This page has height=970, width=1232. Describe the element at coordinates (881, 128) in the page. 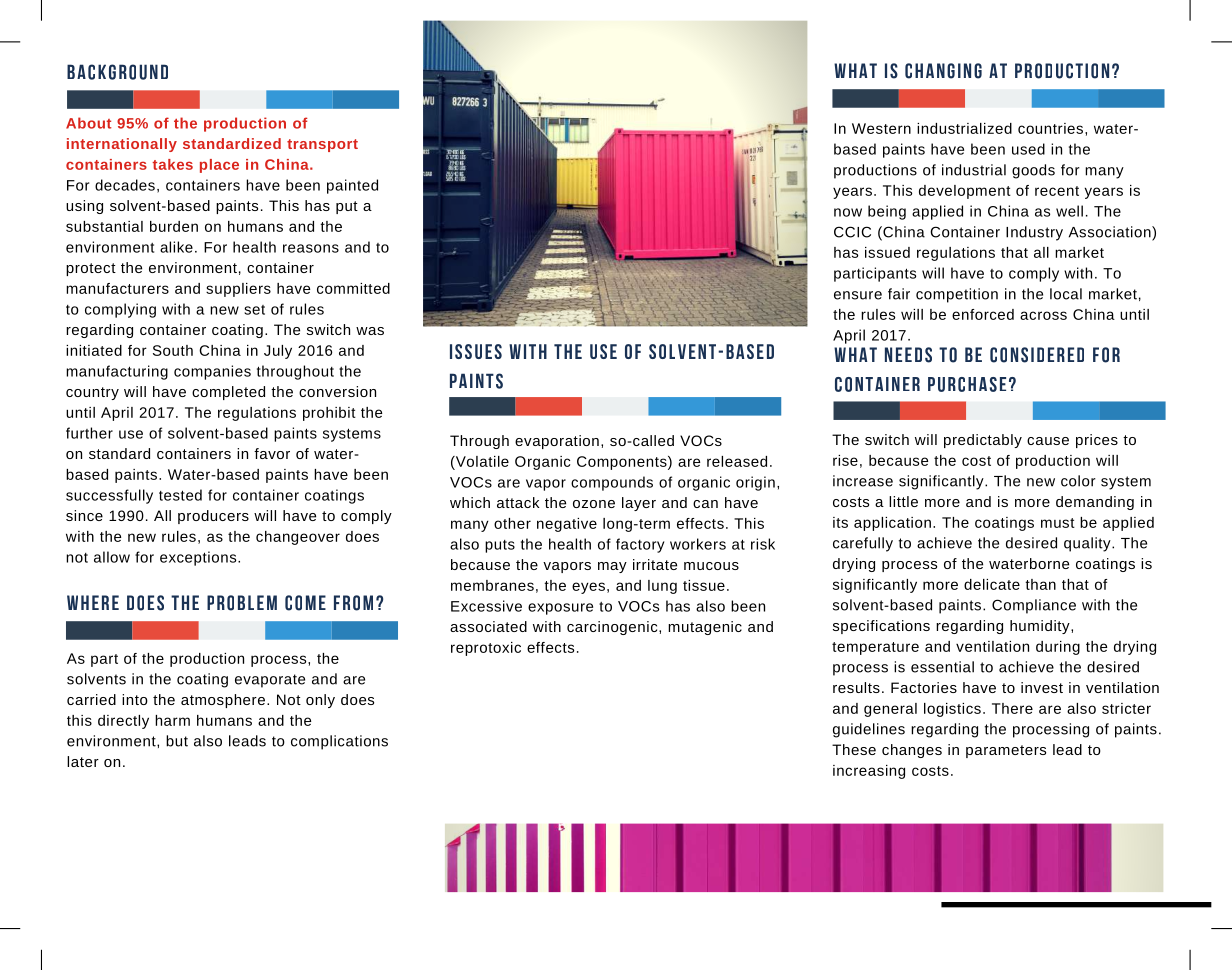

I see `Western` at that location.
